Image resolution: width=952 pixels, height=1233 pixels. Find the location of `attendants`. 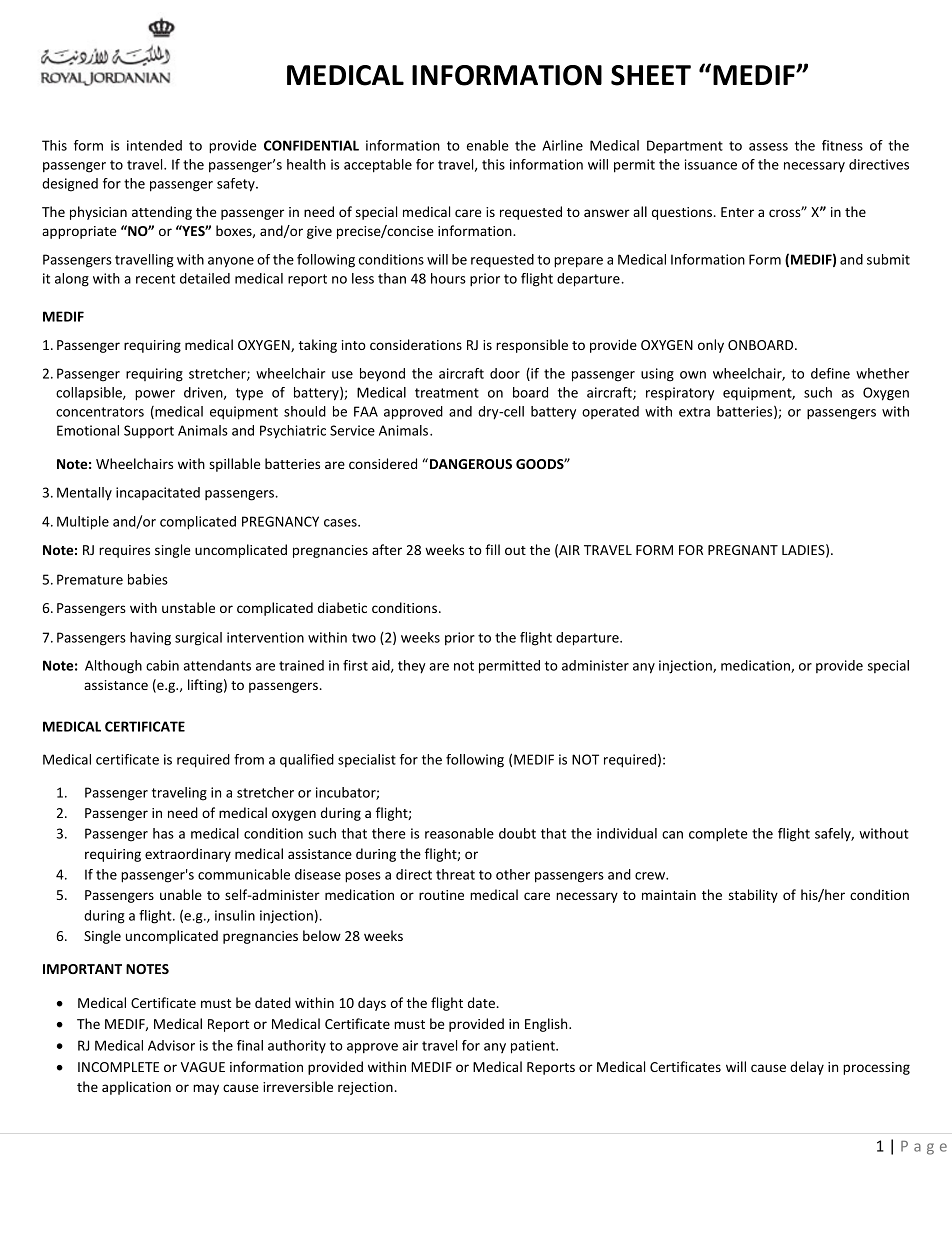

attendants is located at coordinates (217, 665).
